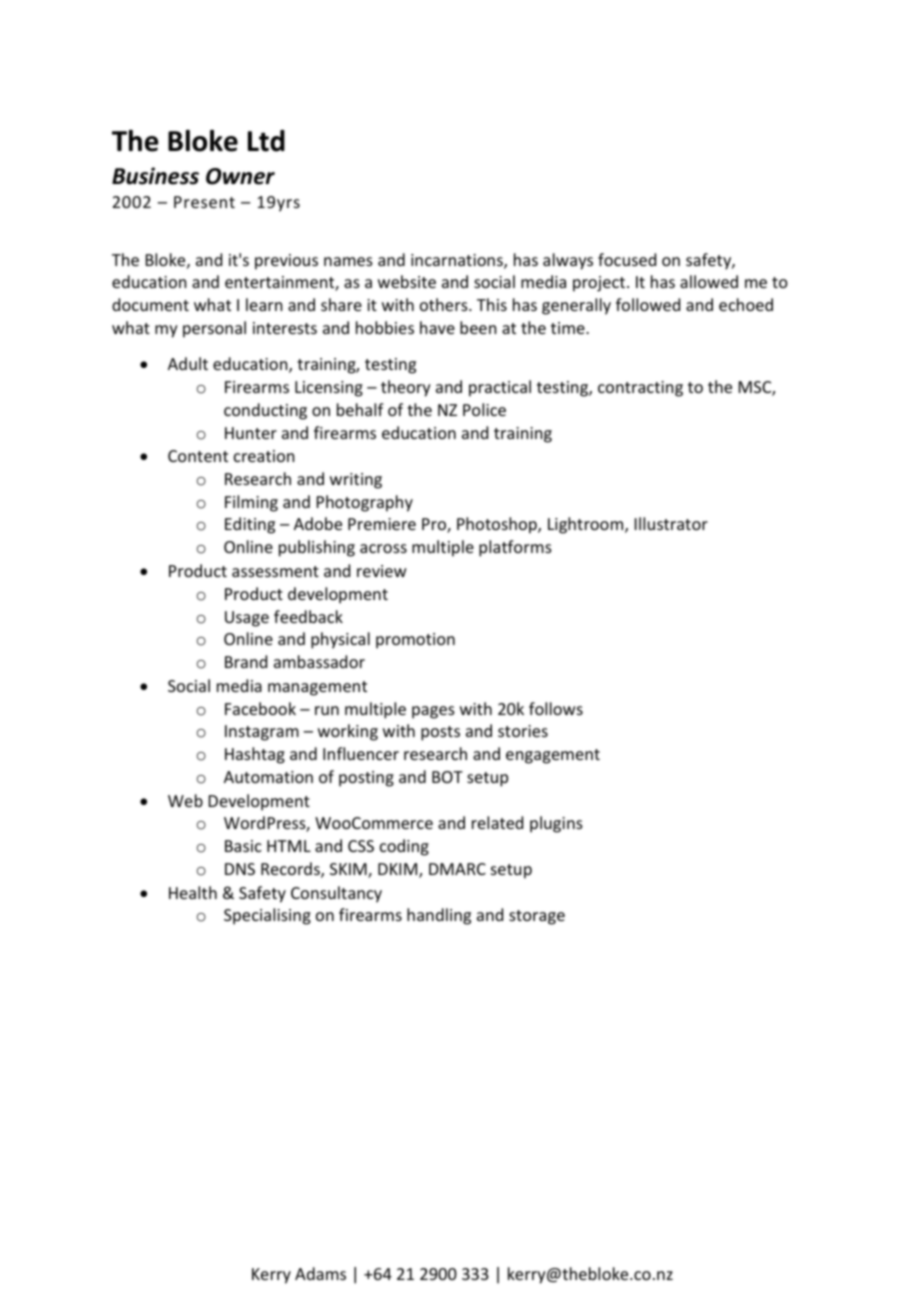  I want to click on incarnations, so click(458, 261).
